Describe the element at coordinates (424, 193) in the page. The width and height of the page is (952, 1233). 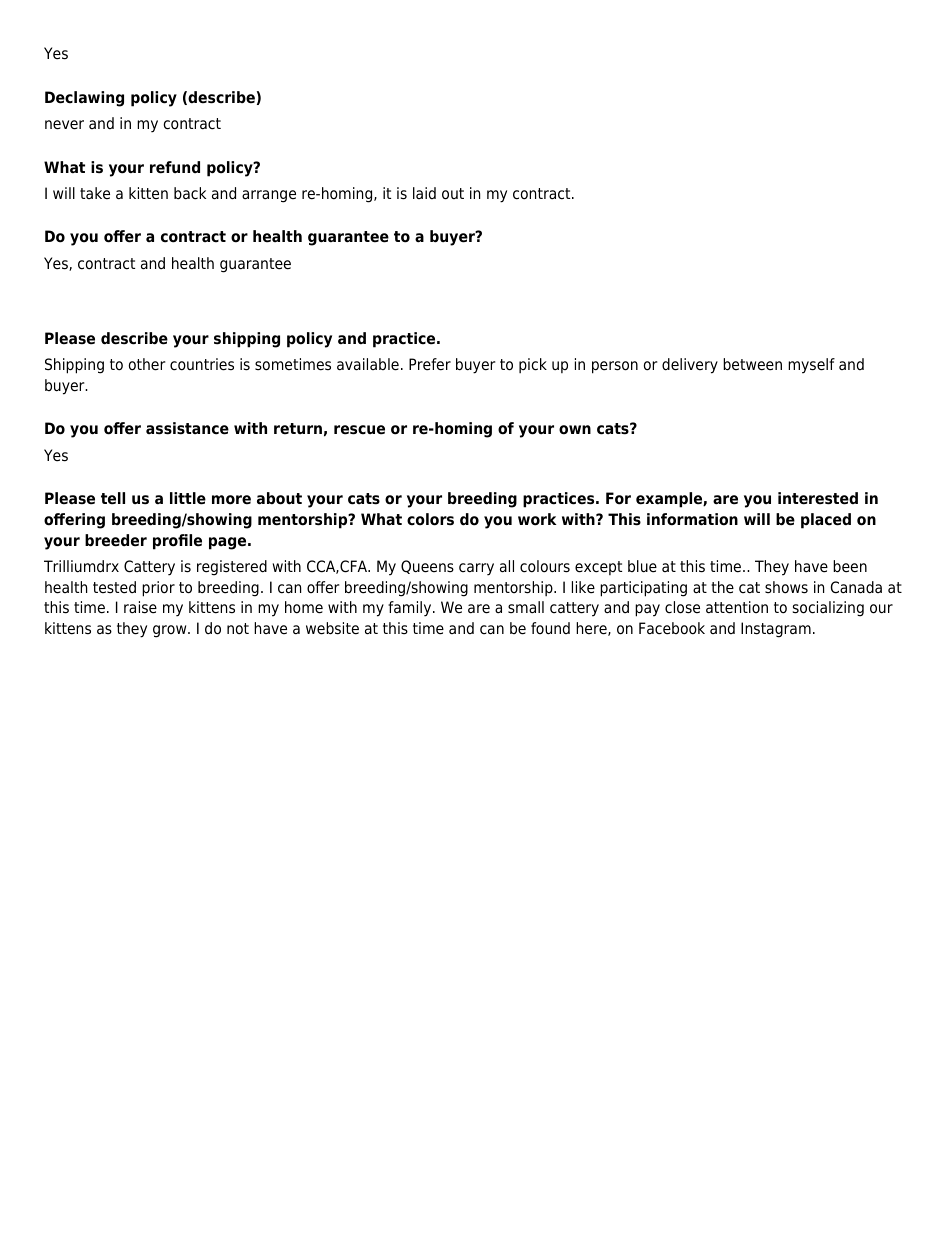
I see `laid` at that location.
